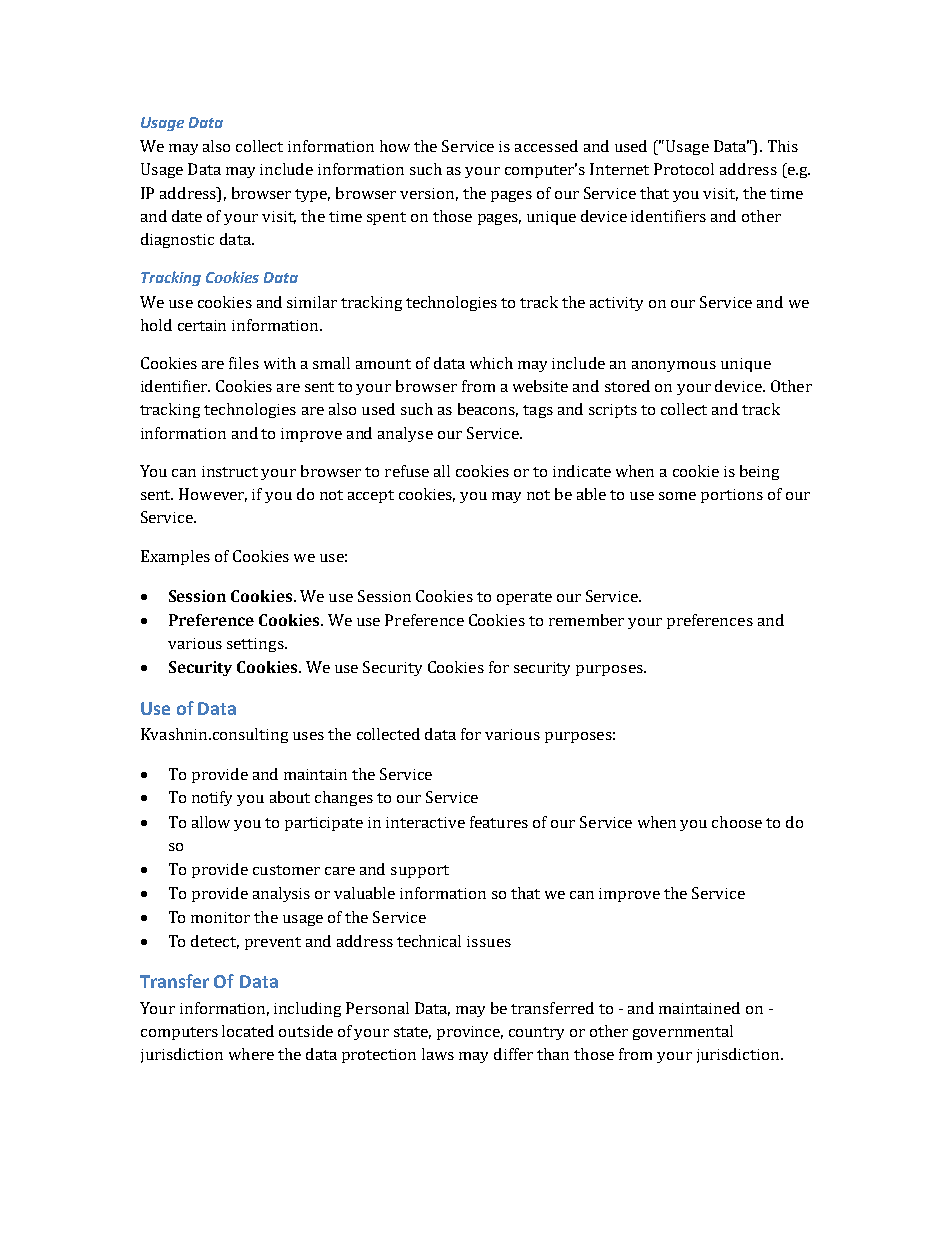  I want to click on settings, so click(256, 645).
